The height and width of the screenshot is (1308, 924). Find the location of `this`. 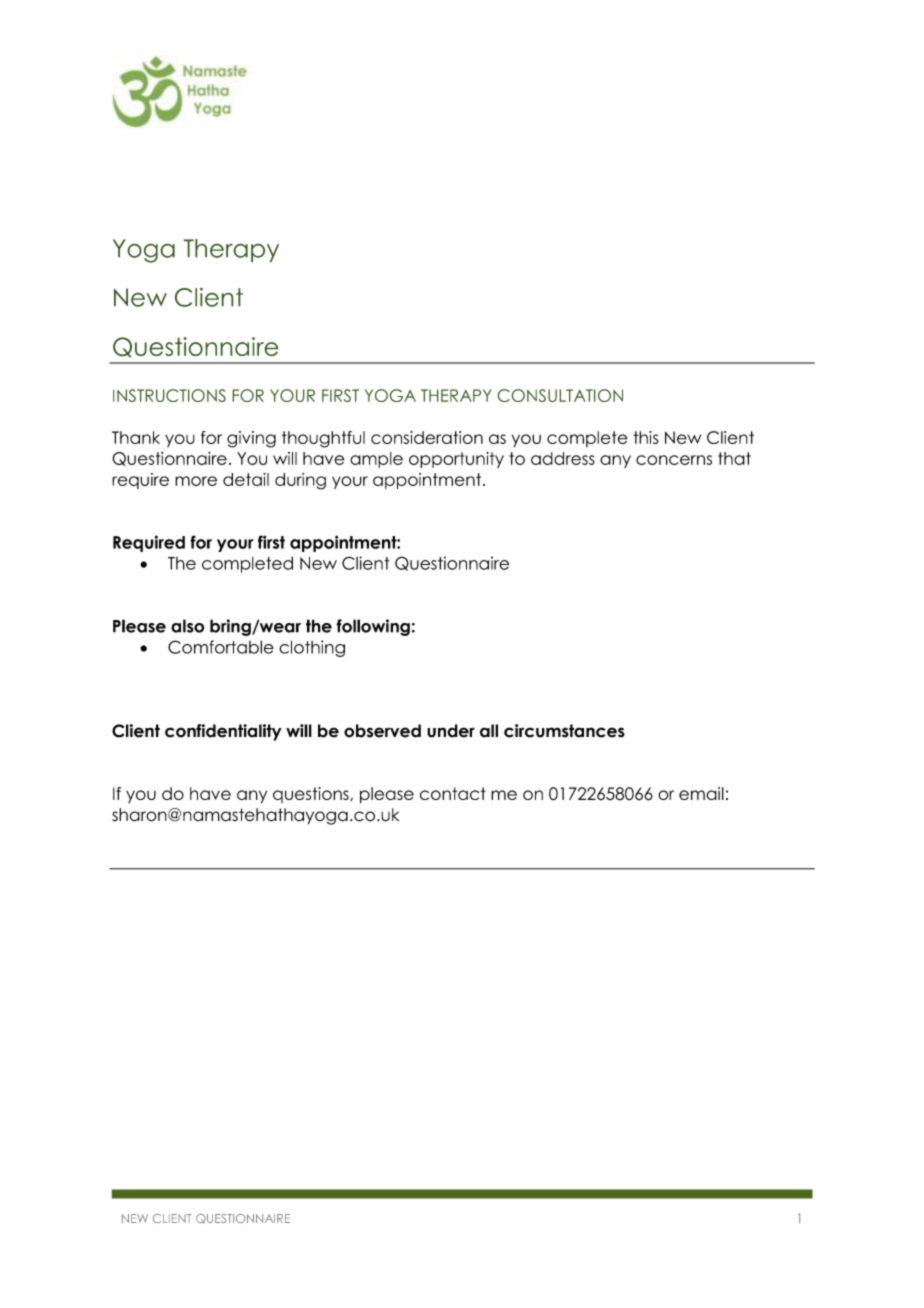

this is located at coordinates (646, 437).
